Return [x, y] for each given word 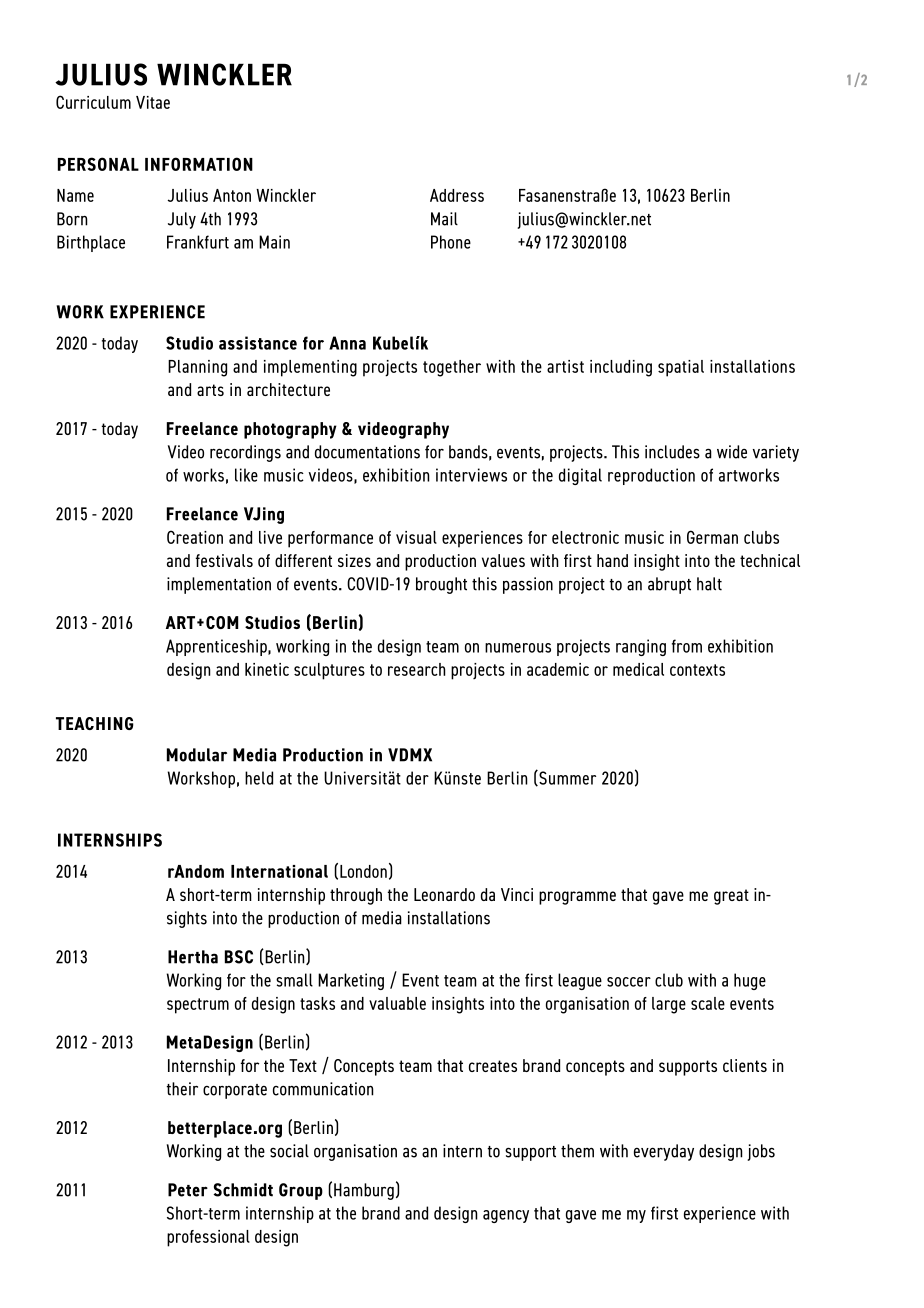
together [452, 368]
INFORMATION [199, 164]
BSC [239, 957]
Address [457, 195]
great [731, 897]
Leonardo [444, 894]
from [687, 646]
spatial [681, 368]
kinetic [267, 669]
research [417, 669]
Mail [444, 219]
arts [210, 390]
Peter [188, 1190]
